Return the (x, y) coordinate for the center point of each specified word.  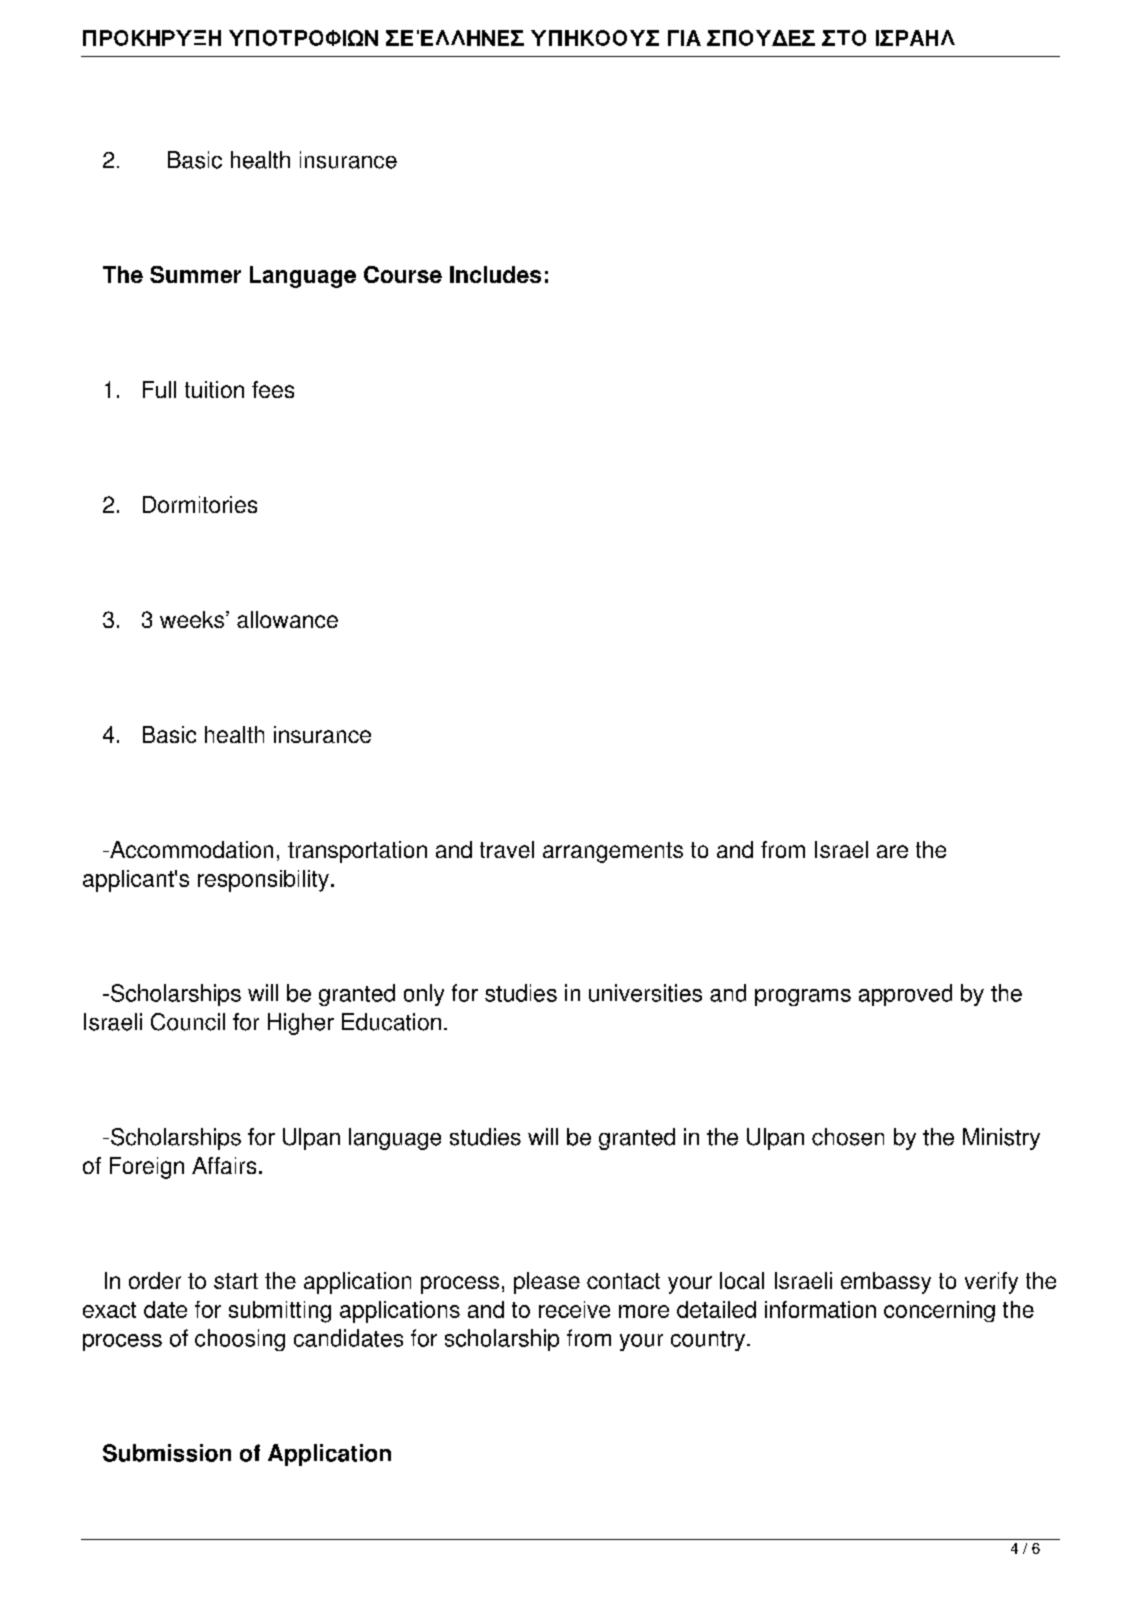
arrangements (613, 852)
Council (188, 1022)
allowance (287, 619)
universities (645, 993)
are (892, 851)
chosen (848, 1137)
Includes (495, 274)
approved (905, 995)
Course (403, 274)
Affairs (224, 1165)
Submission (167, 1453)
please (547, 1283)
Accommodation (190, 849)
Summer (195, 274)
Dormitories (200, 504)
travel (507, 849)
